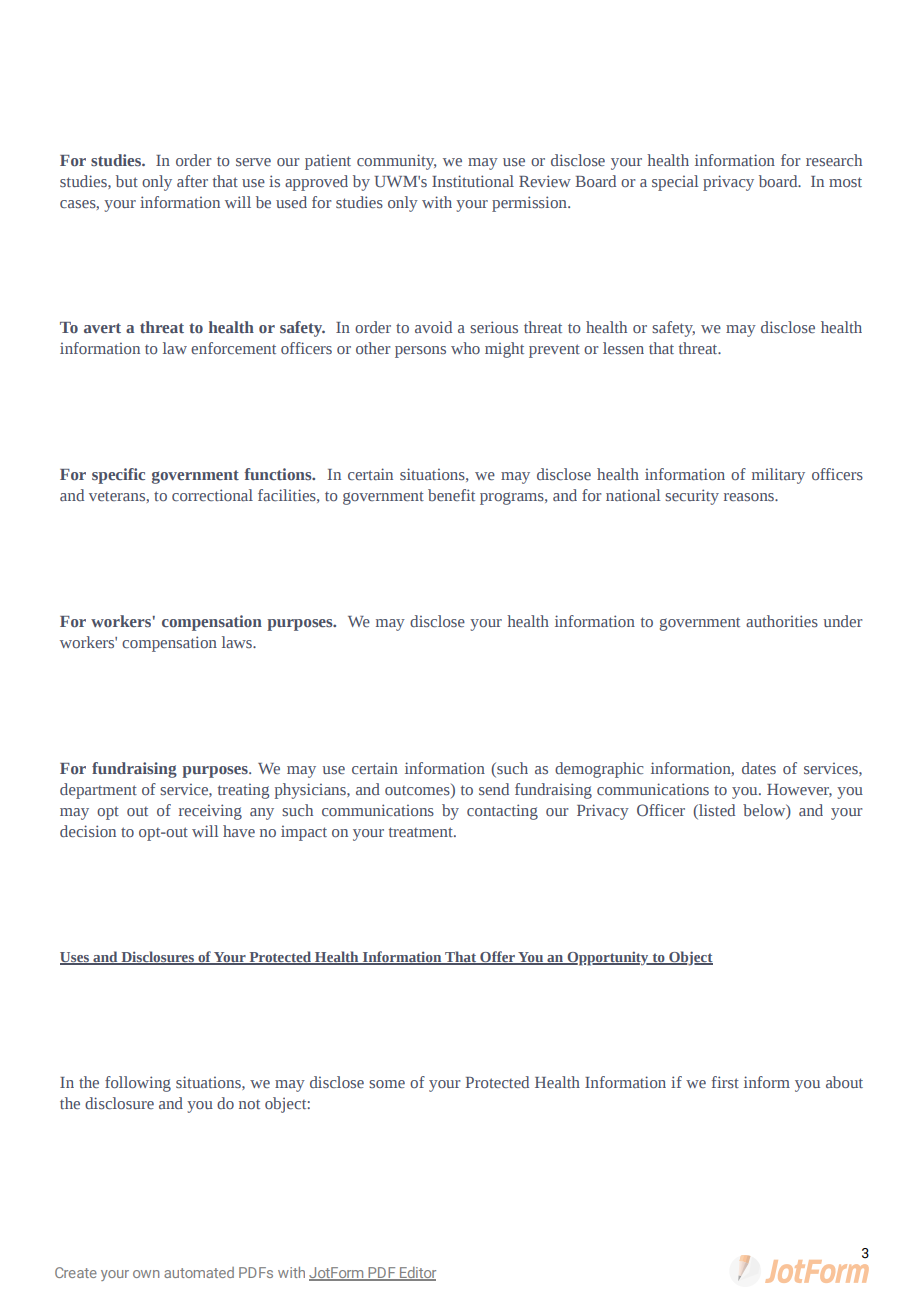 Image resolution: width=924 pixels, height=1308 pixels. What do you see at coordinates (725, 1082) in the image?
I see `first` at bounding box center [725, 1082].
